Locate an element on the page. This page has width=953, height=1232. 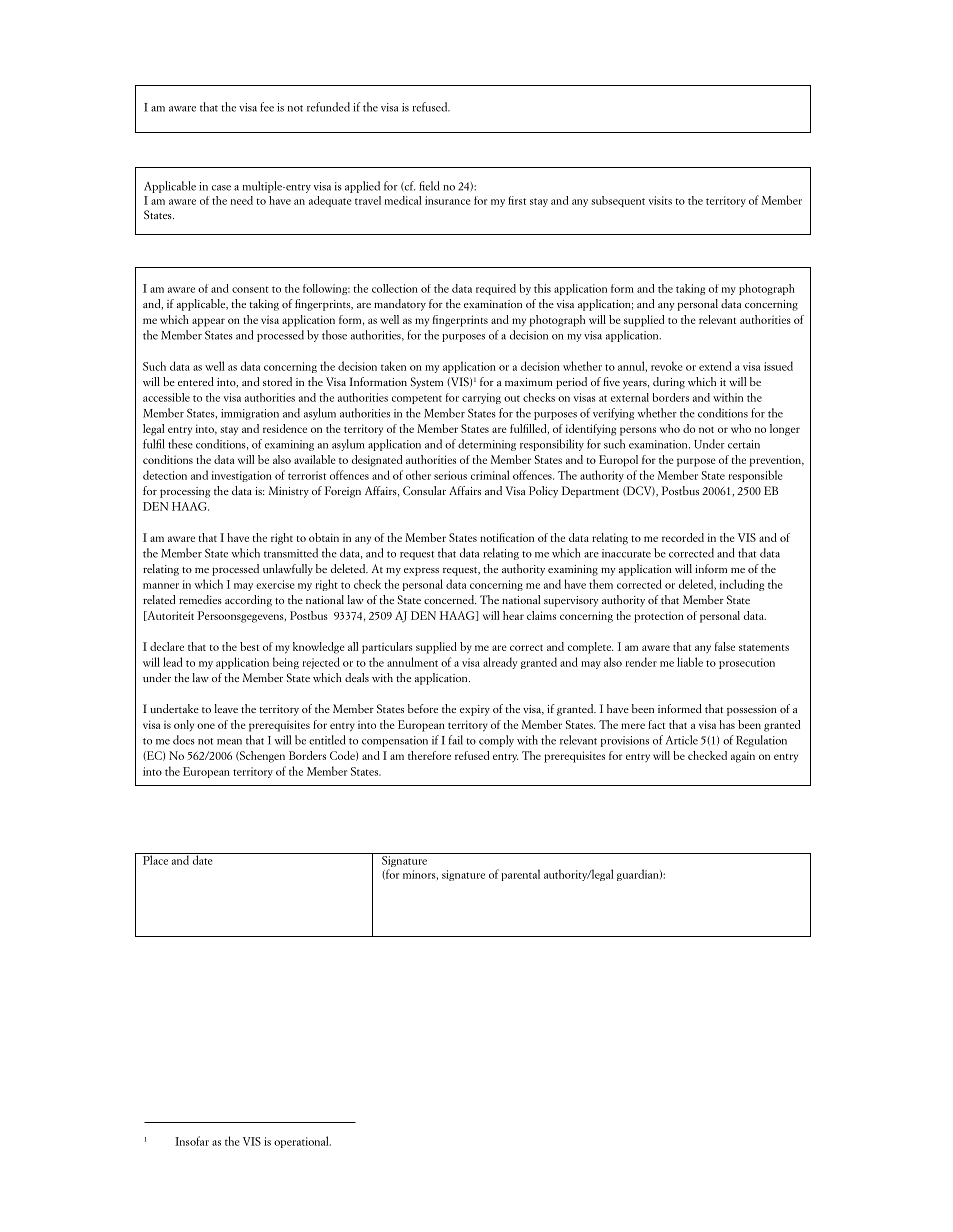
certain is located at coordinates (744, 444).
